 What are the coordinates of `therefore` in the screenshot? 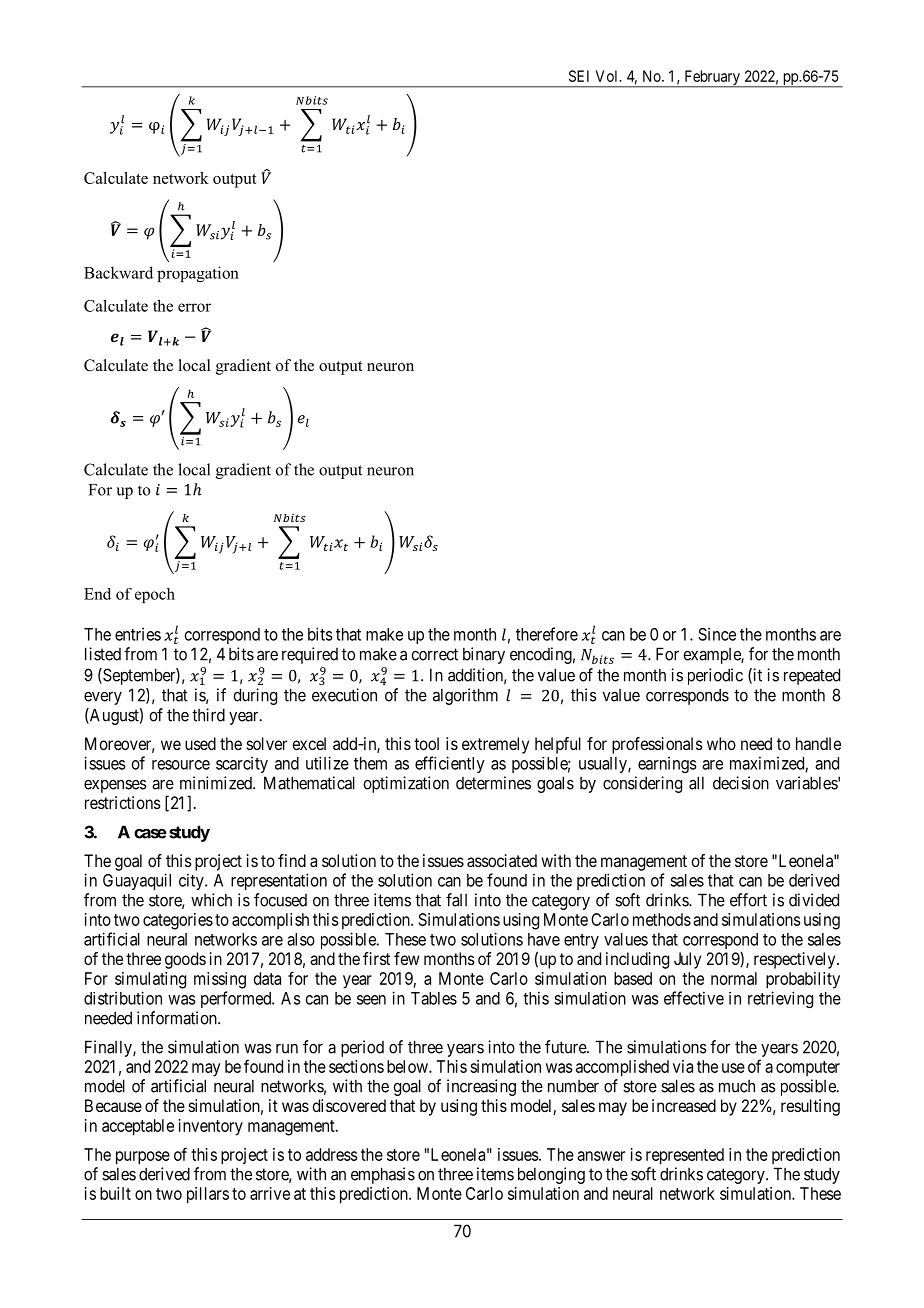 It's located at (547, 634).
